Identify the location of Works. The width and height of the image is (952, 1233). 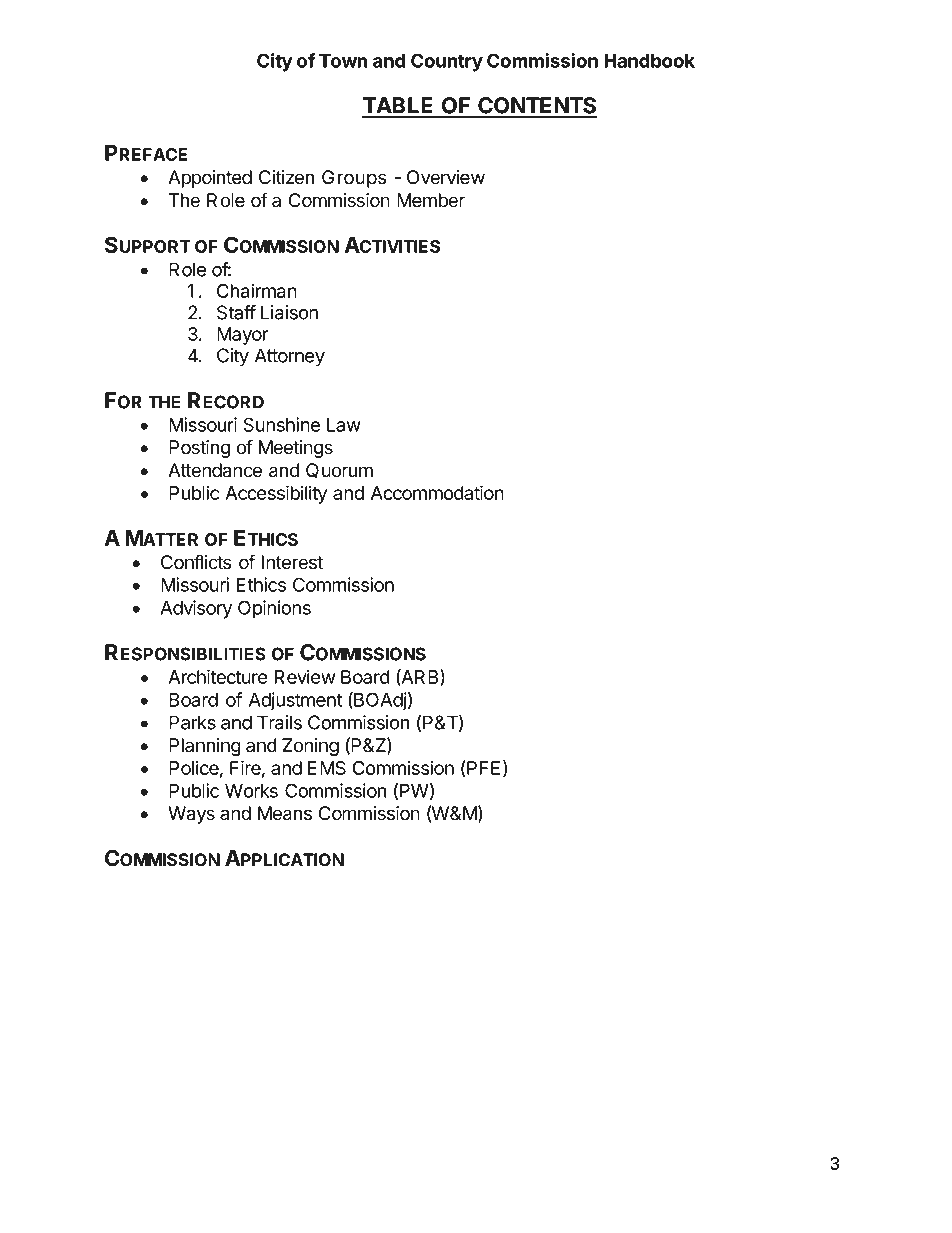
(251, 791).
